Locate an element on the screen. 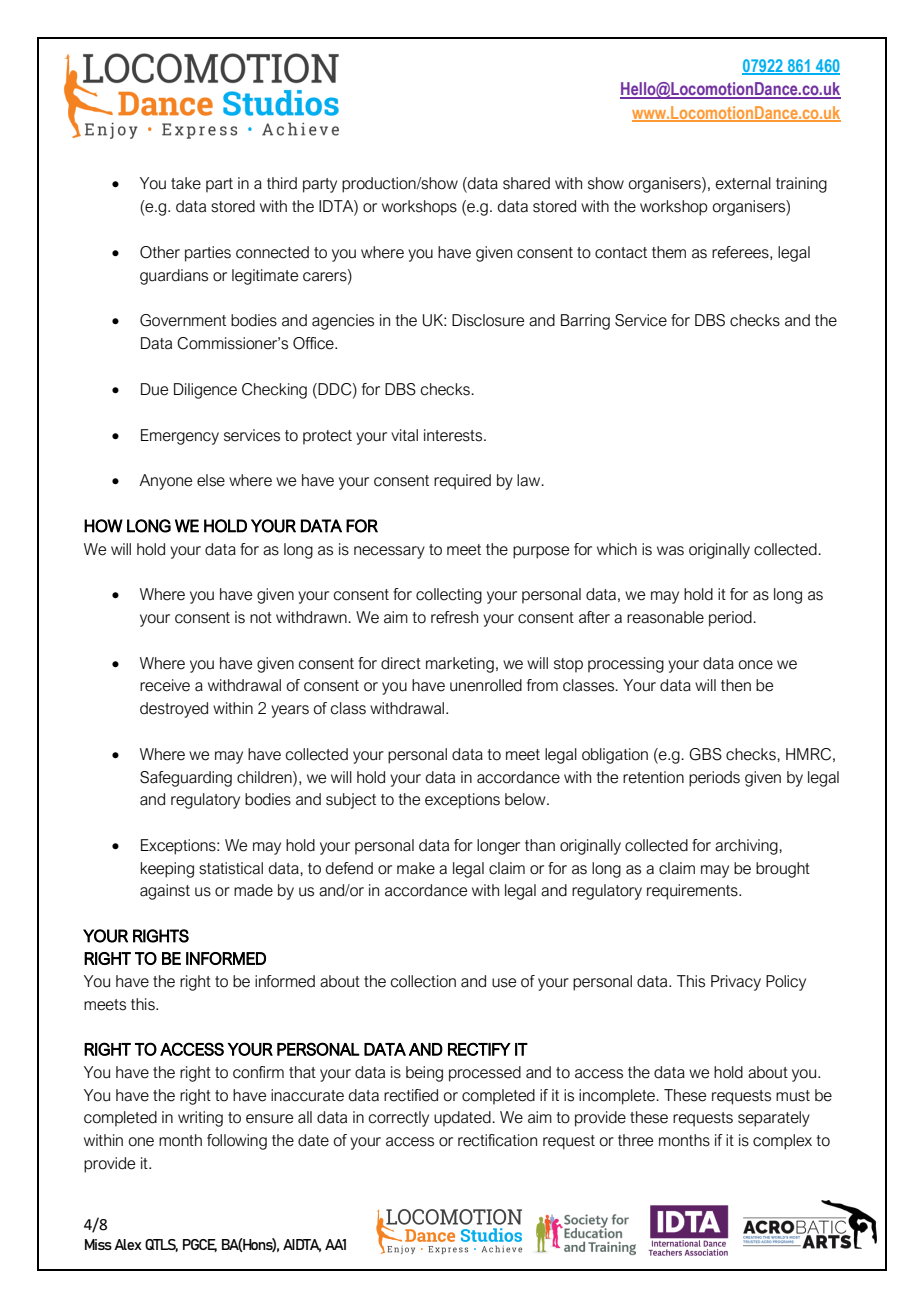 This screenshot has width=924, height=1308. use is located at coordinates (504, 983).
